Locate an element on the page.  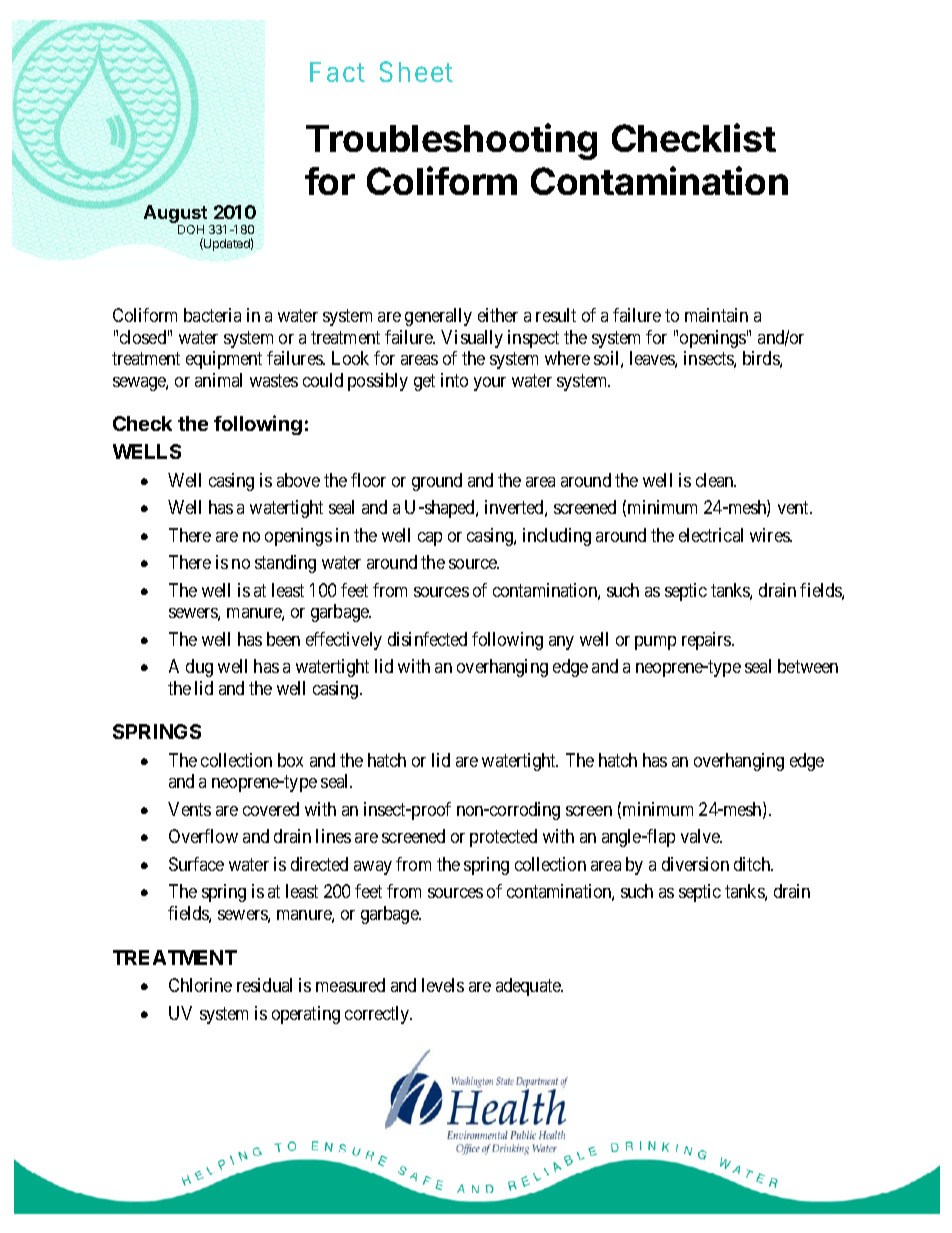
Troubleshooting is located at coordinates (451, 141).
